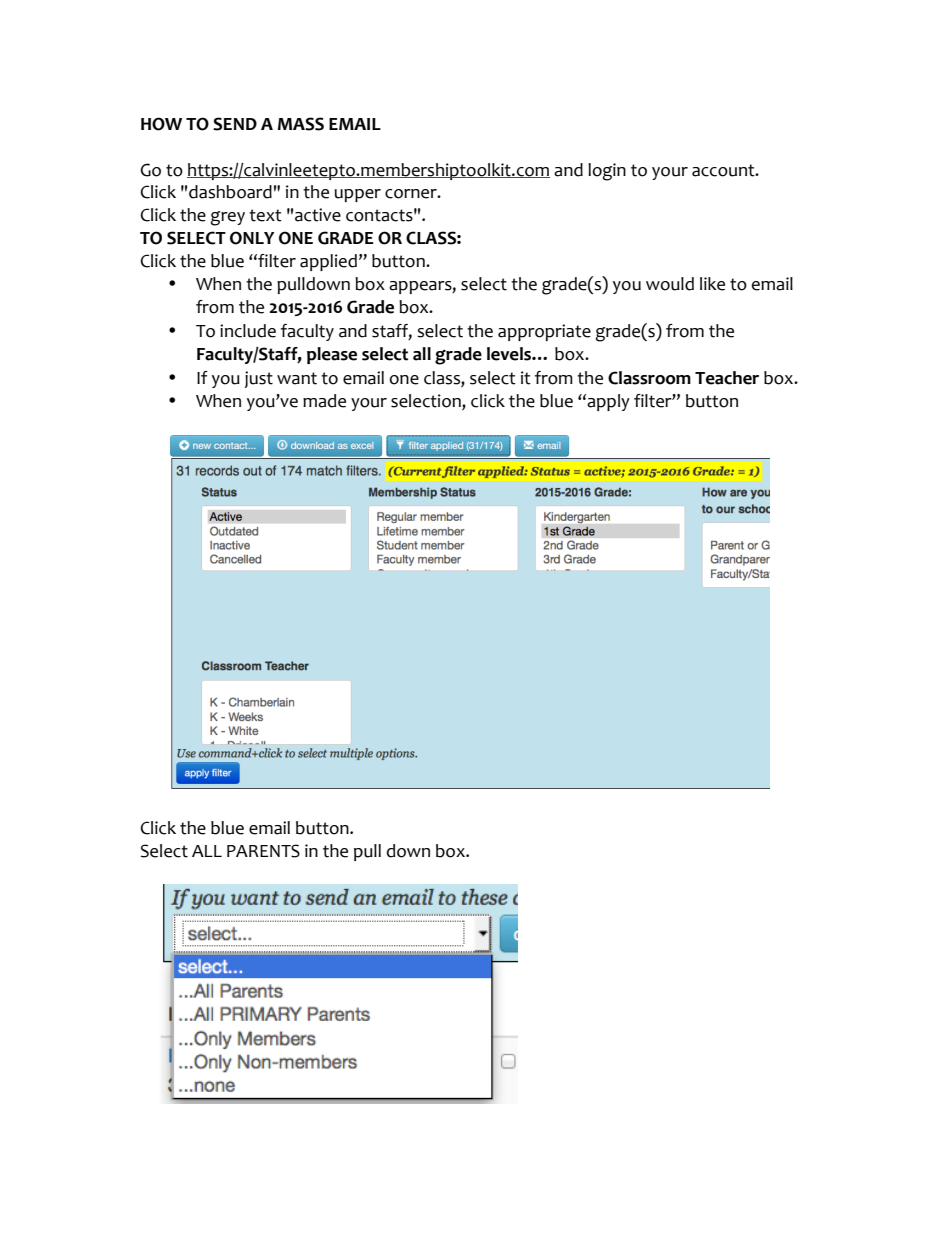 The width and height of the image is (952, 1233). Describe the element at coordinates (259, 379) in the image. I see `just` at that location.
